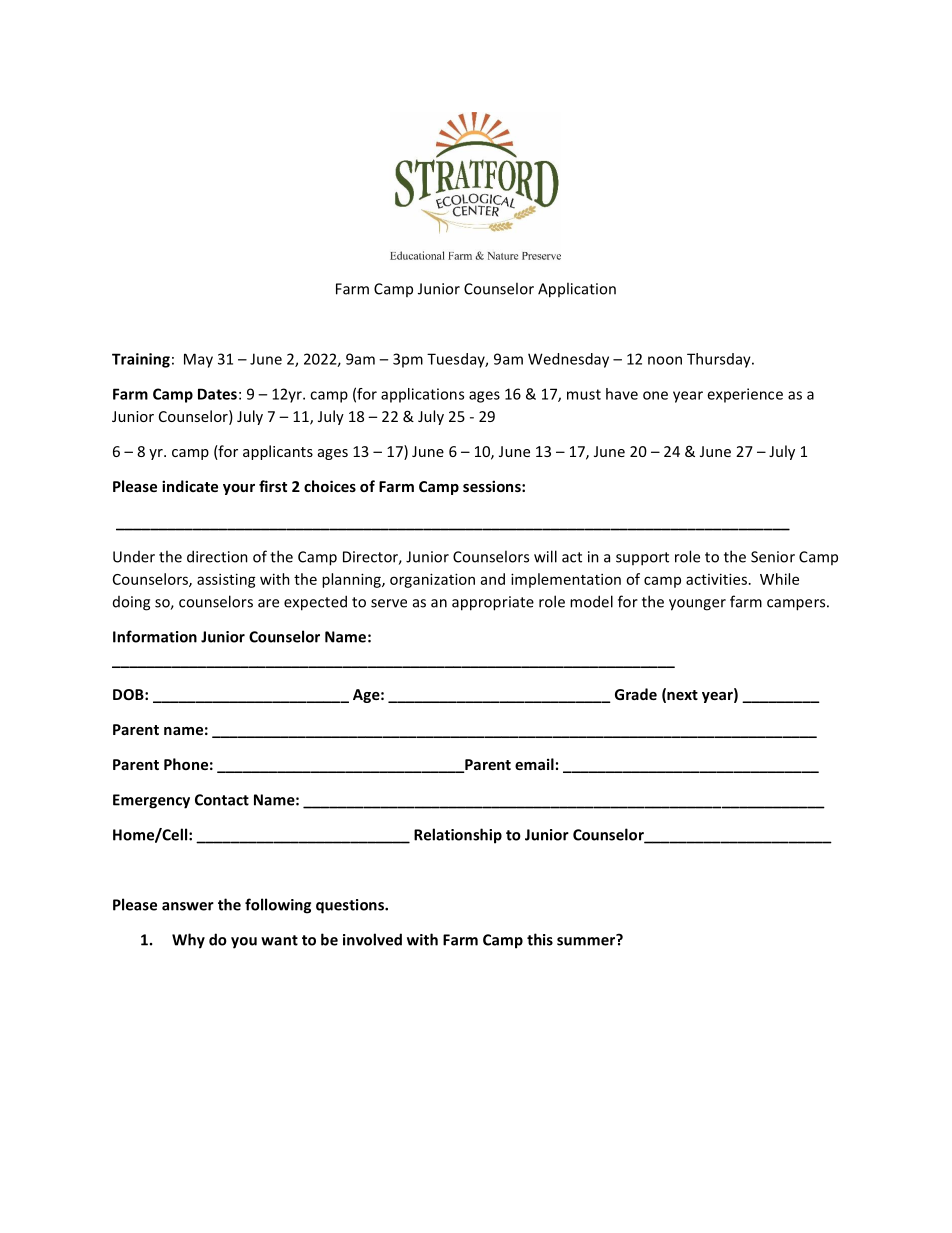  Describe the element at coordinates (534, 764) in the image. I see `email` at that location.
